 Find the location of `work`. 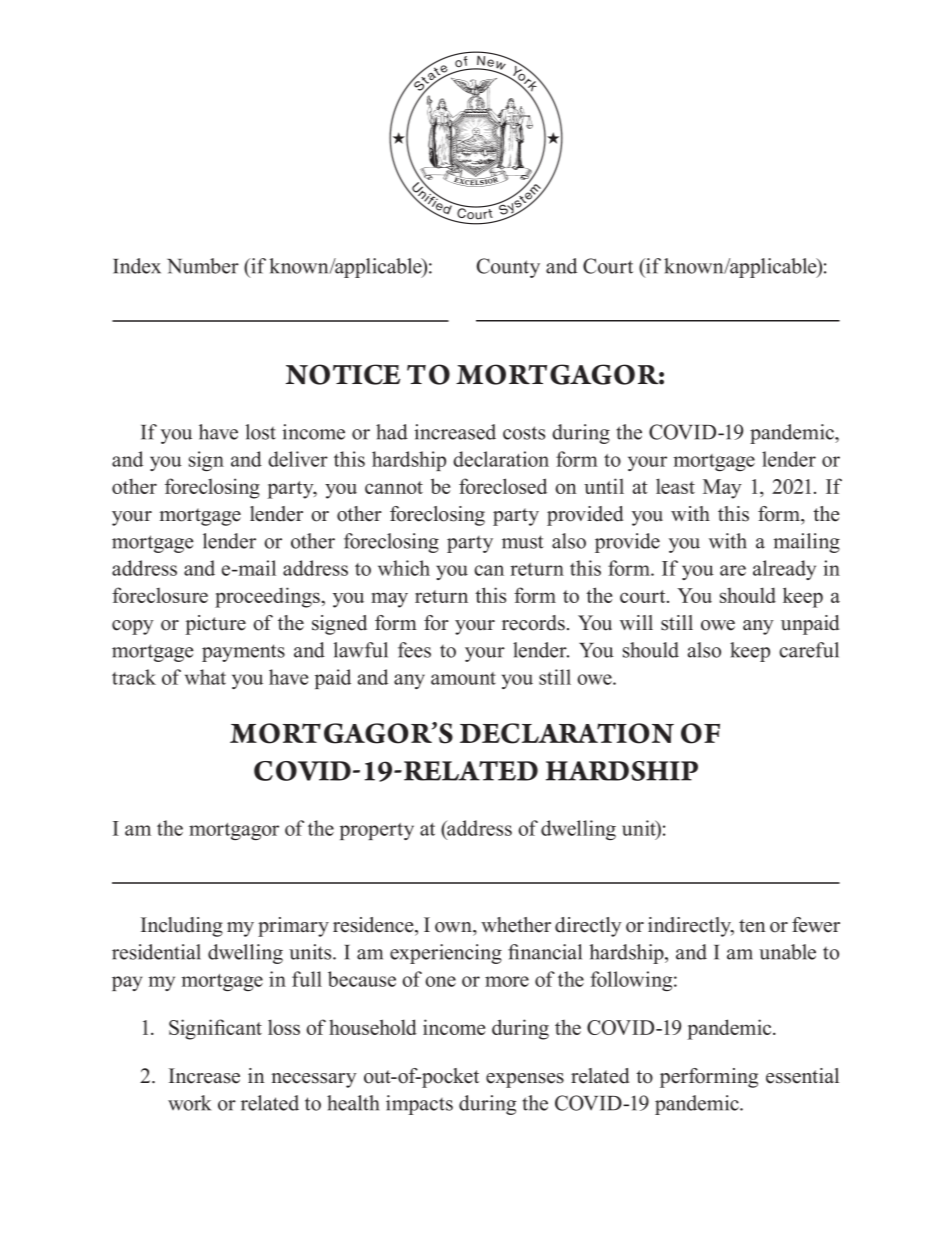

work is located at coordinates (189, 1103).
